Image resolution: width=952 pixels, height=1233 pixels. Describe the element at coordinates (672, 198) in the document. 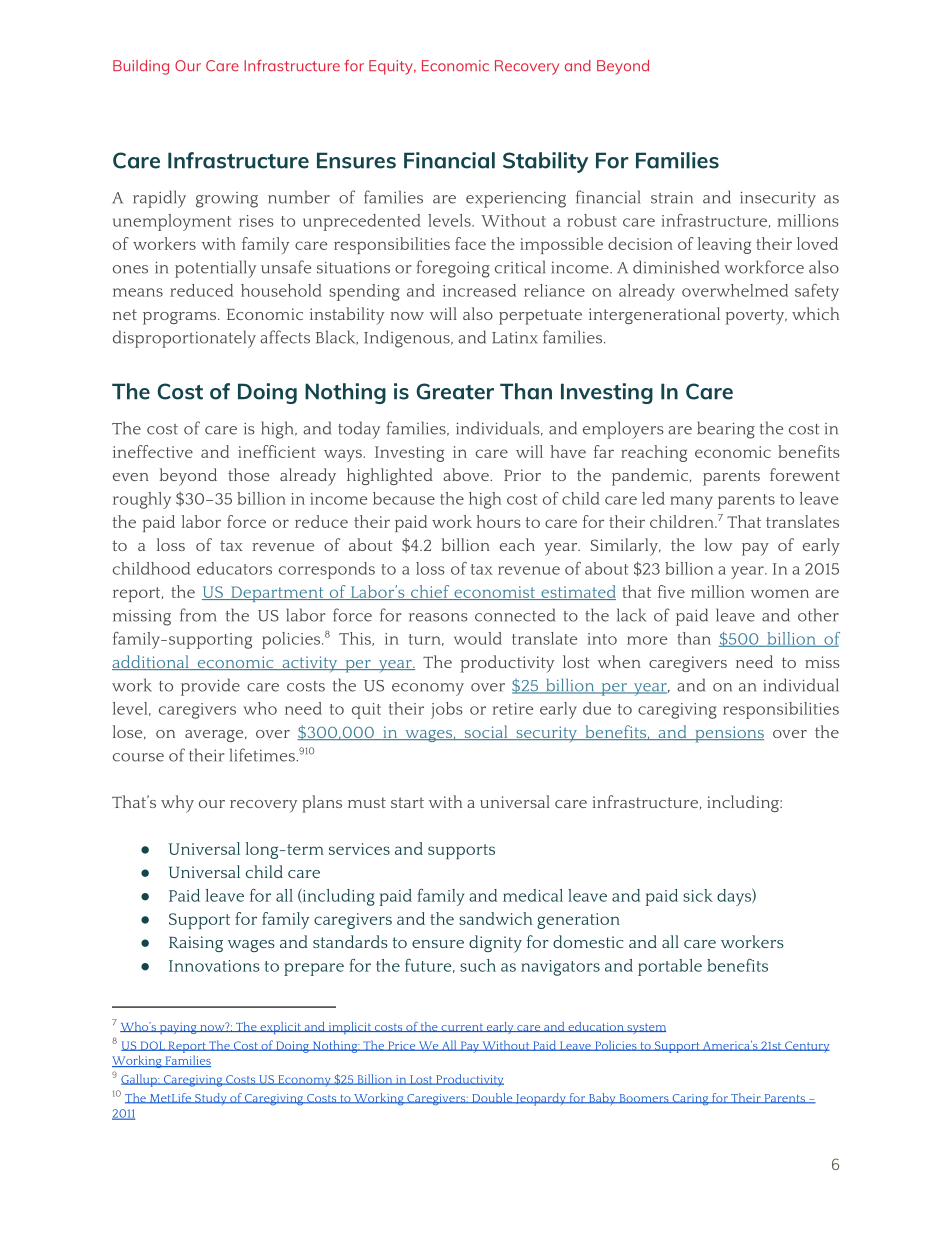

I see `strain` at that location.
